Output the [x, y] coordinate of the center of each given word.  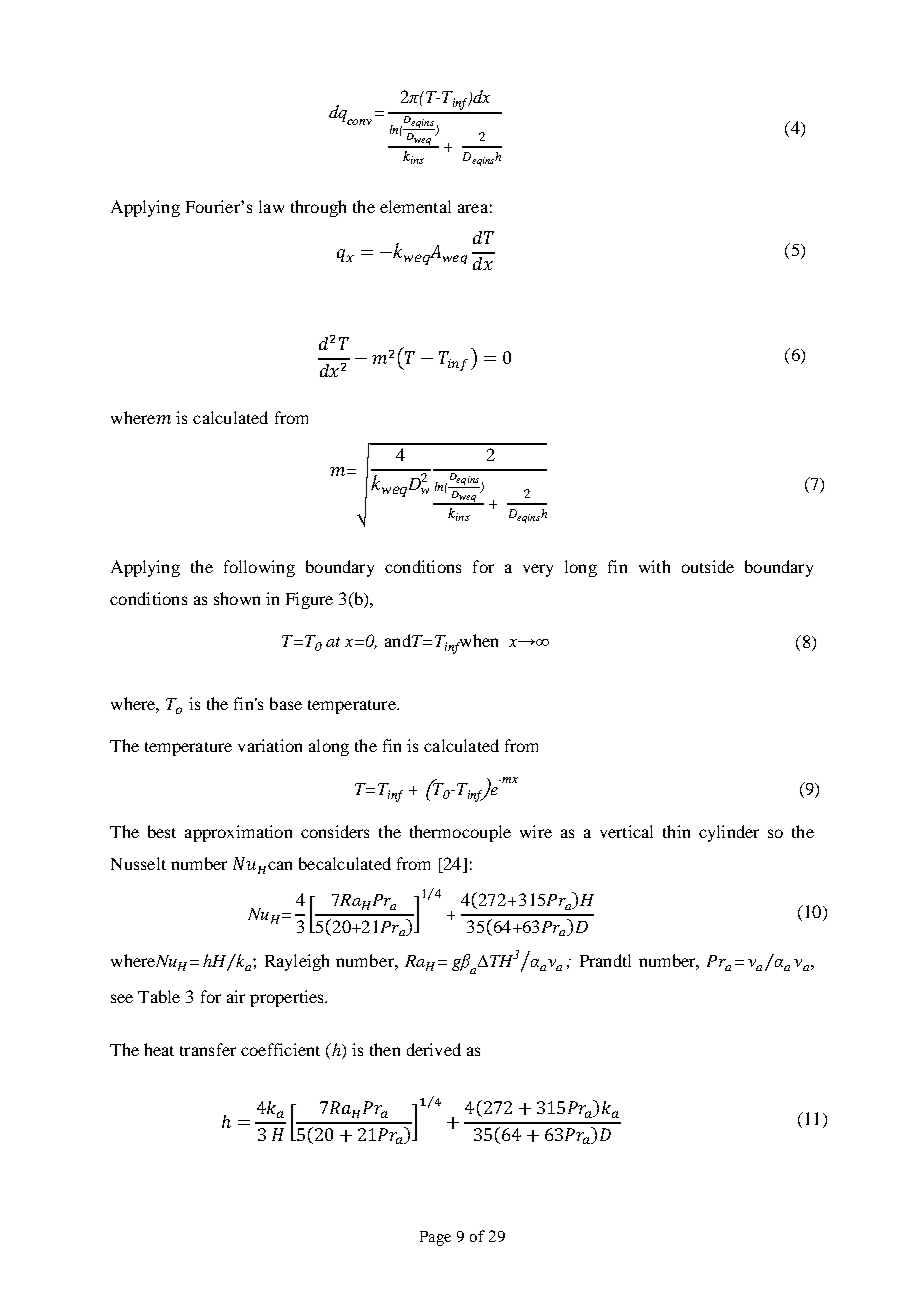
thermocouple [460, 833]
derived [434, 1049]
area [473, 208]
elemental [415, 206]
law [271, 206]
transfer [208, 1049]
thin [676, 831]
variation [270, 745]
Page [435, 1238]
